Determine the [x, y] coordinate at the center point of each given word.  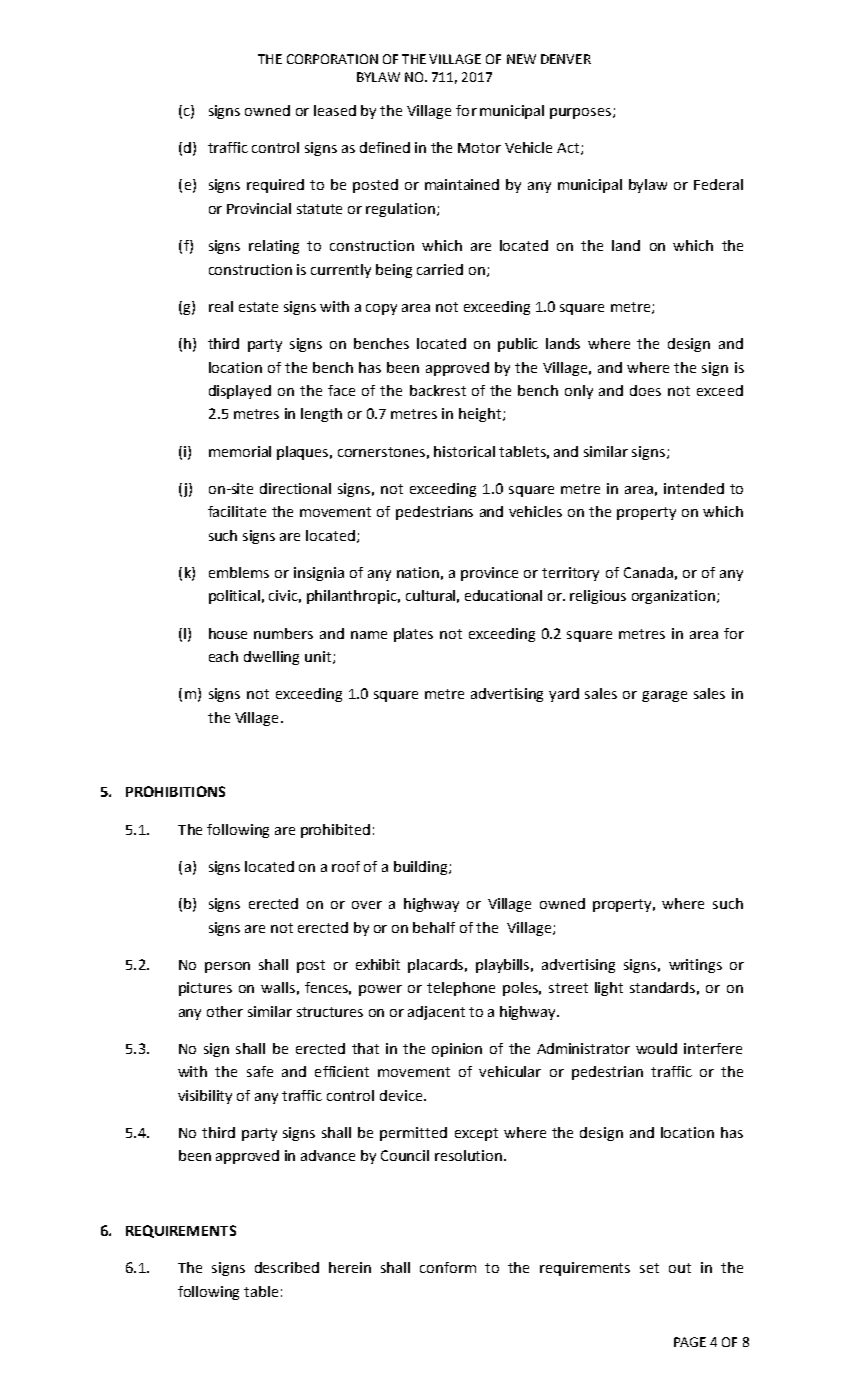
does [645, 390]
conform [448, 1267]
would [656, 1048]
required [275, 186]
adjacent [436, 1013]
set [649, 1268]
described [287, 1267]
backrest [438, 390]
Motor [479, 148]
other [225, 1011]
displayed [240, 392]
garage [664, 696]
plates [413, 635]
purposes [582, 113]
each [223, 656]
